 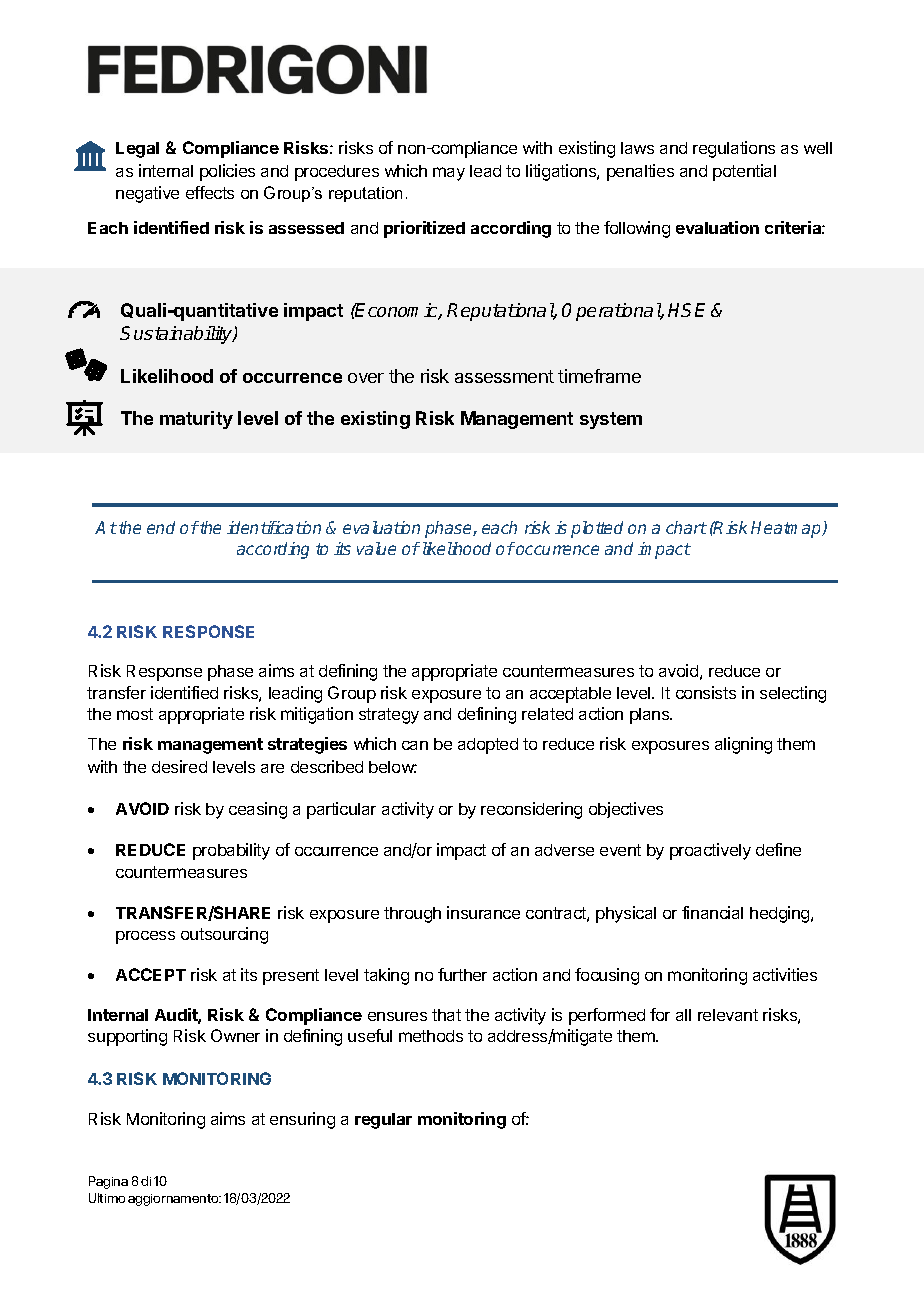 What do you see at coordinates (210, 192) in the image?
I see `effects` at bounding box center [210, 192].
